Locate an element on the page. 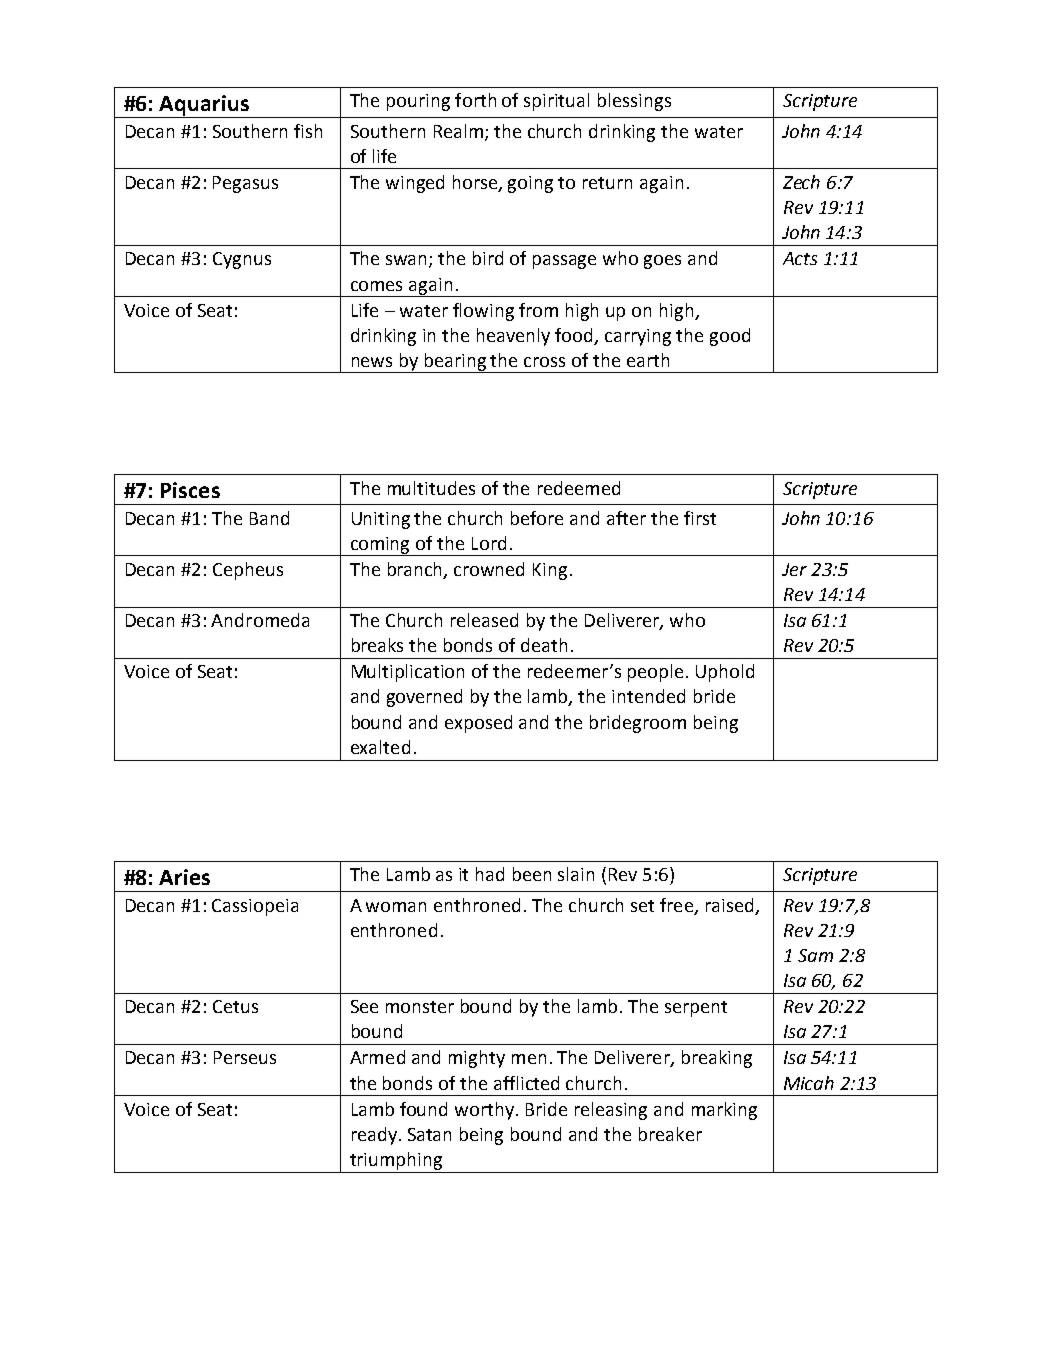  released is located at coordinates (484, 620).
